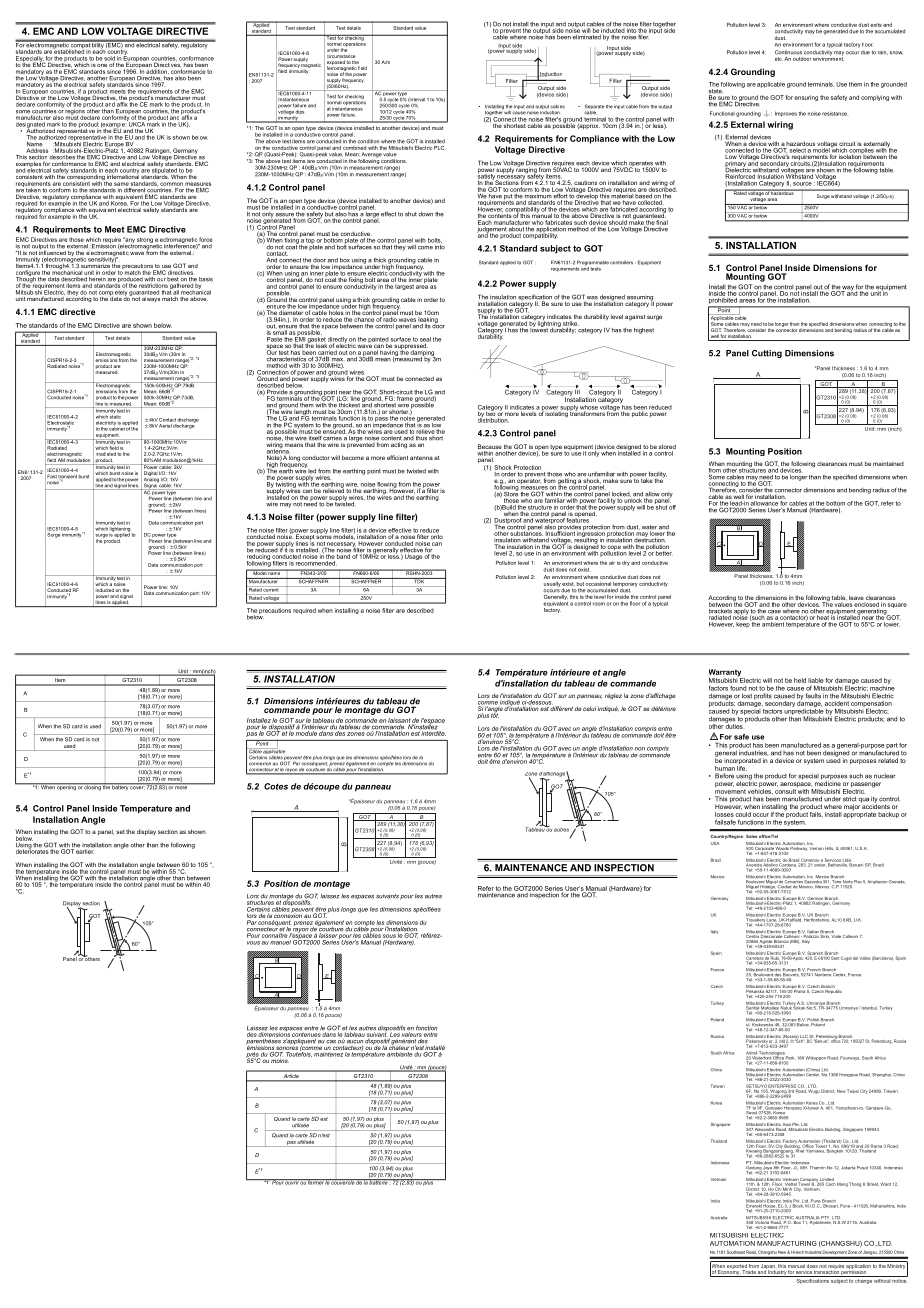 The image size is (924, 1308). I want to click on MANUFACTURING, so click(787, 1243).
